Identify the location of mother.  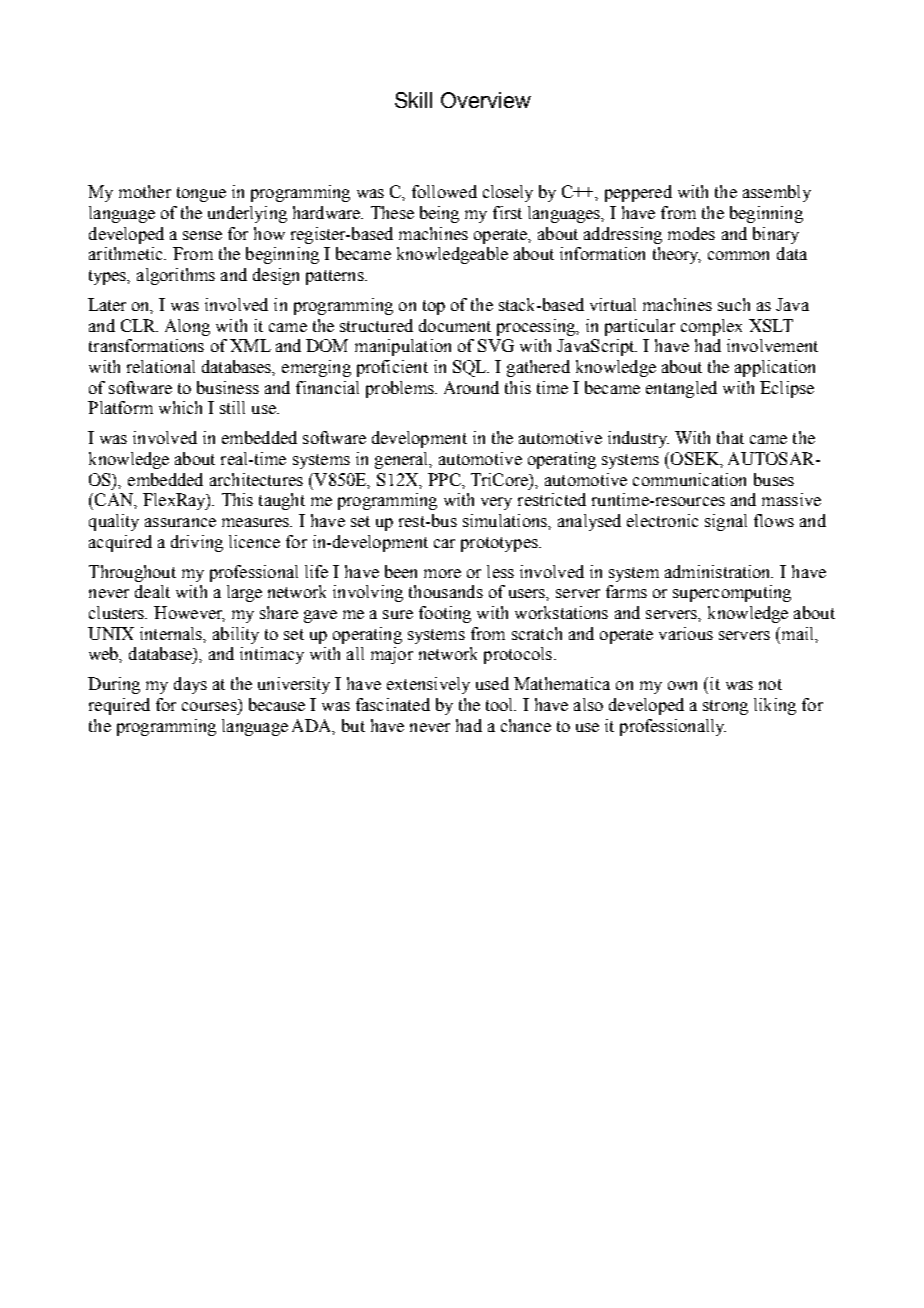
(145, 191).
